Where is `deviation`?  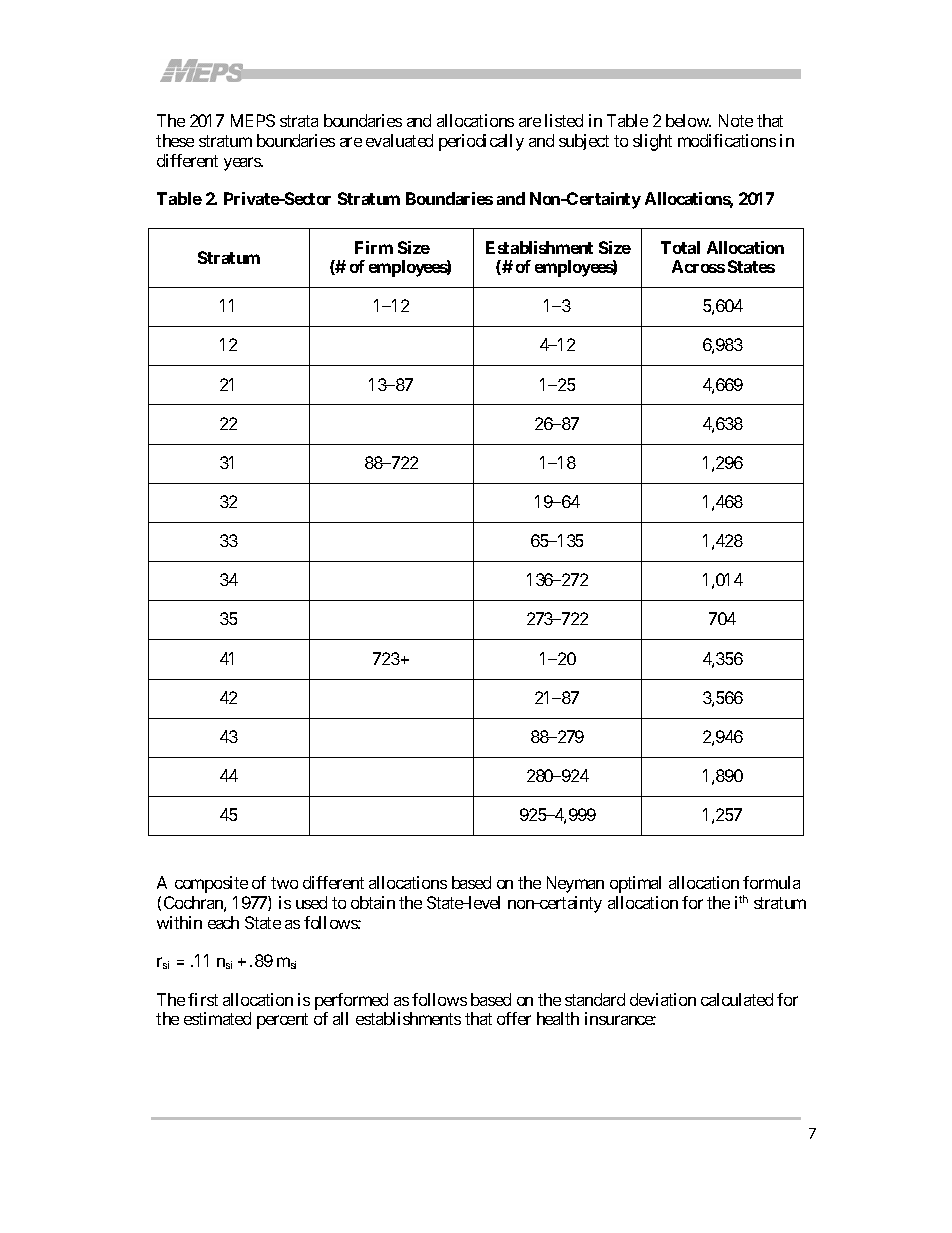 deviation is located at coordinates (663, 999).
